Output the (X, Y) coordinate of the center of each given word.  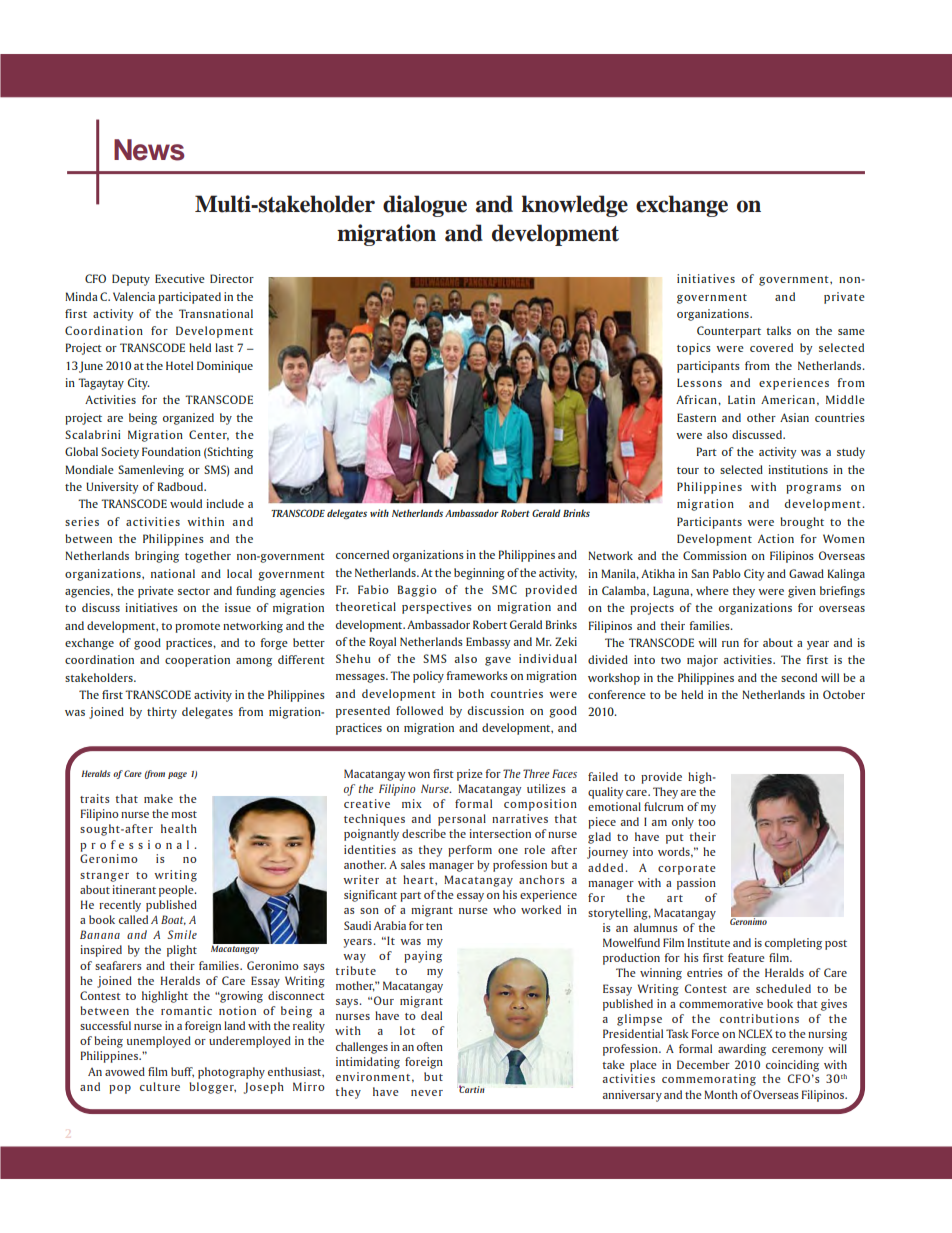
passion (696, 884)
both (471, 693)
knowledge (575, 206)
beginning (479, 574)
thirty (162, 713)
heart (419, 879)
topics (694, 349)
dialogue (425, 206)
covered (771, 347)
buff (182, 1072)
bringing (157, 557)
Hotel (179, 365)
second (799, 677)
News (149, 150)
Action (776, 538)
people (177, 891)
